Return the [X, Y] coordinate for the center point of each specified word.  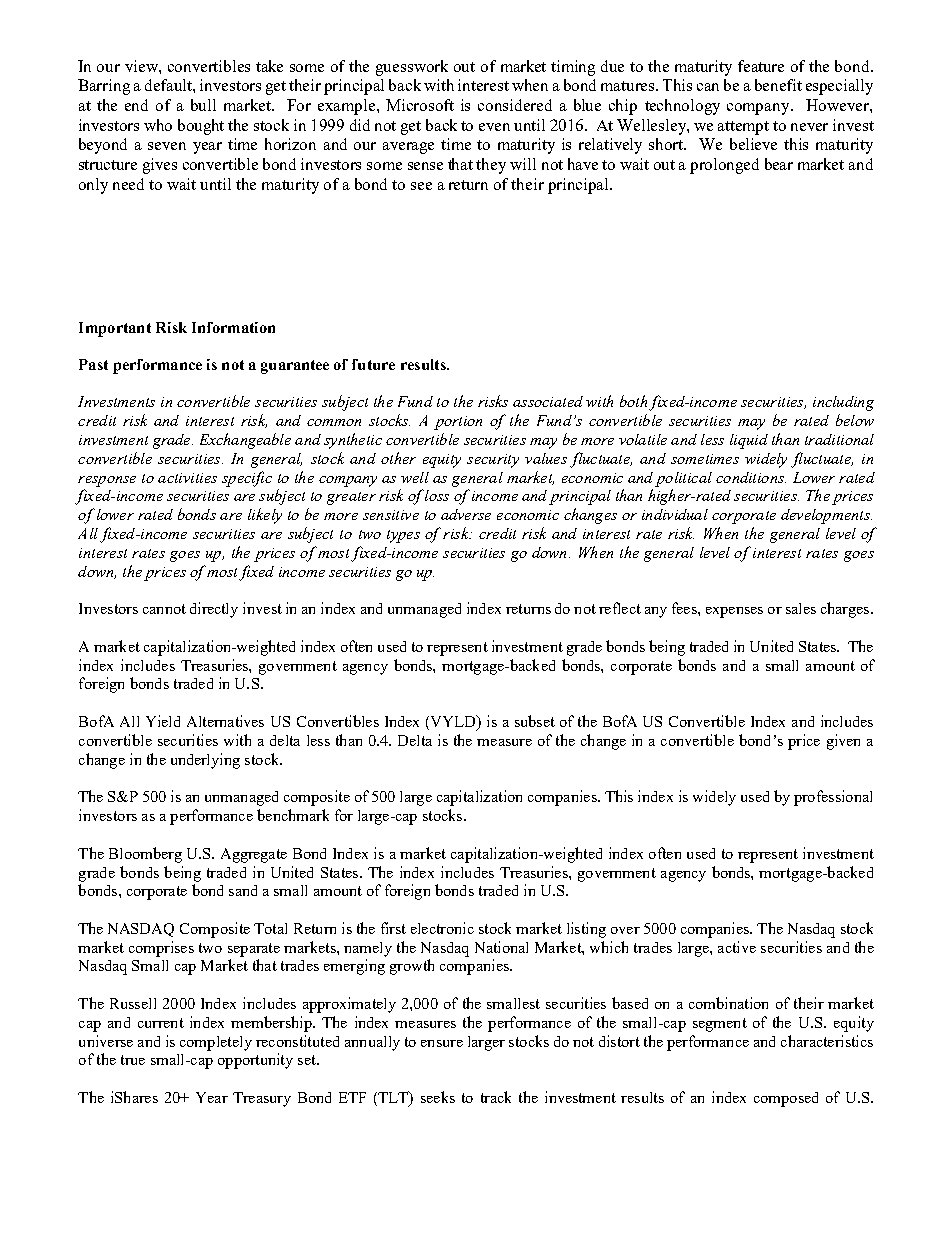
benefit [778, 85]
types [403, 536]
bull [203, 105]
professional [833, 798]
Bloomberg [145, 855]
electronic [442, 928]
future [373, 364]
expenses [734, 612]
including [843, 403]
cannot [164, 609]
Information [233, 327]
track [496, 1097]
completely [216, 1043]
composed [786, 1099]
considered [515, 105]
